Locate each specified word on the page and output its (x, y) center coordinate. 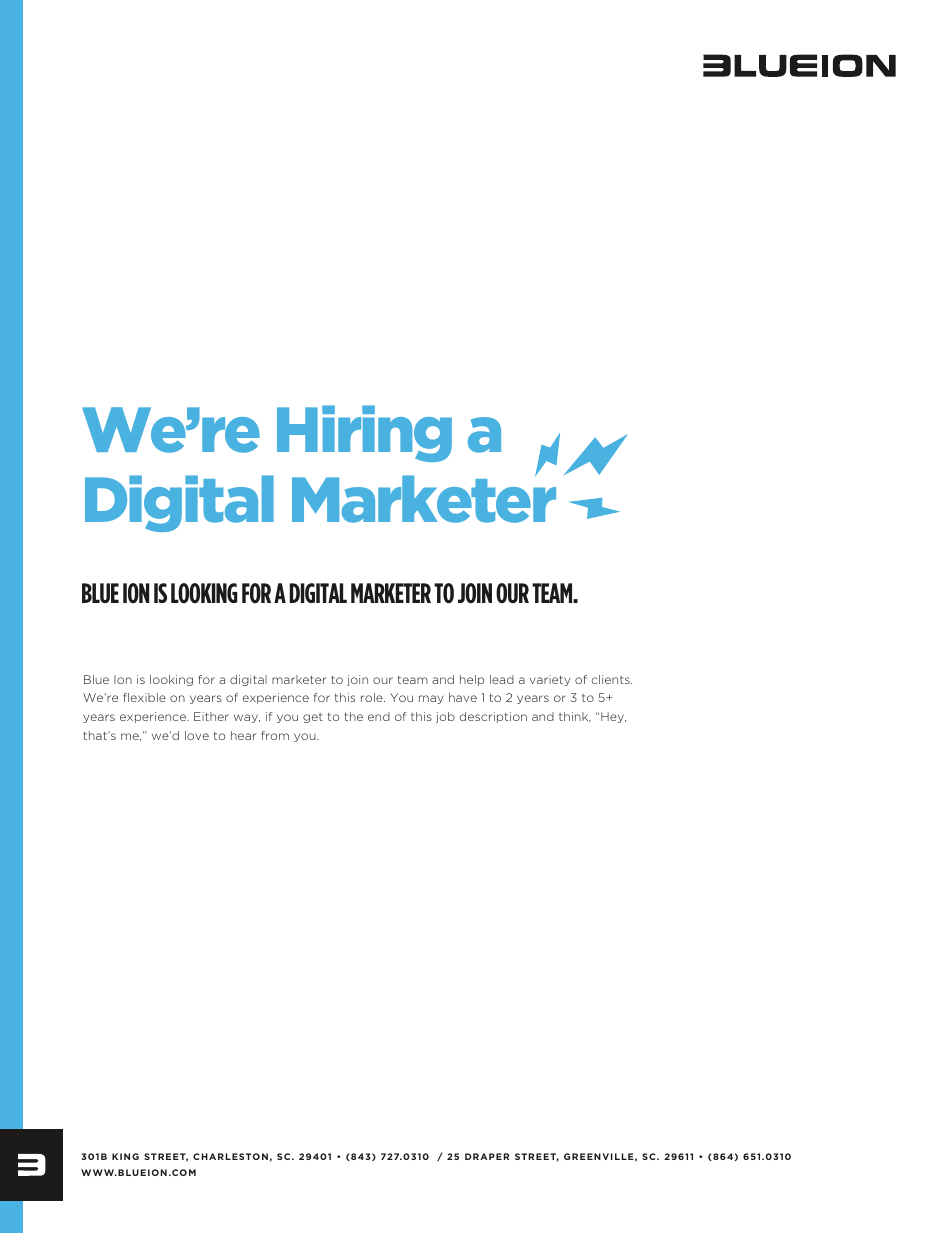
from (275, 735)
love (197, 735)
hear (243, 735)
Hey (613, 717)
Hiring (364, 433)
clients (612, 679)
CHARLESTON (230, 1156)
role (373, 697)
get (313, 718)
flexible (144, 697)
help (472, 680)
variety (550, 680)
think (575, 717)
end (379, 716)
